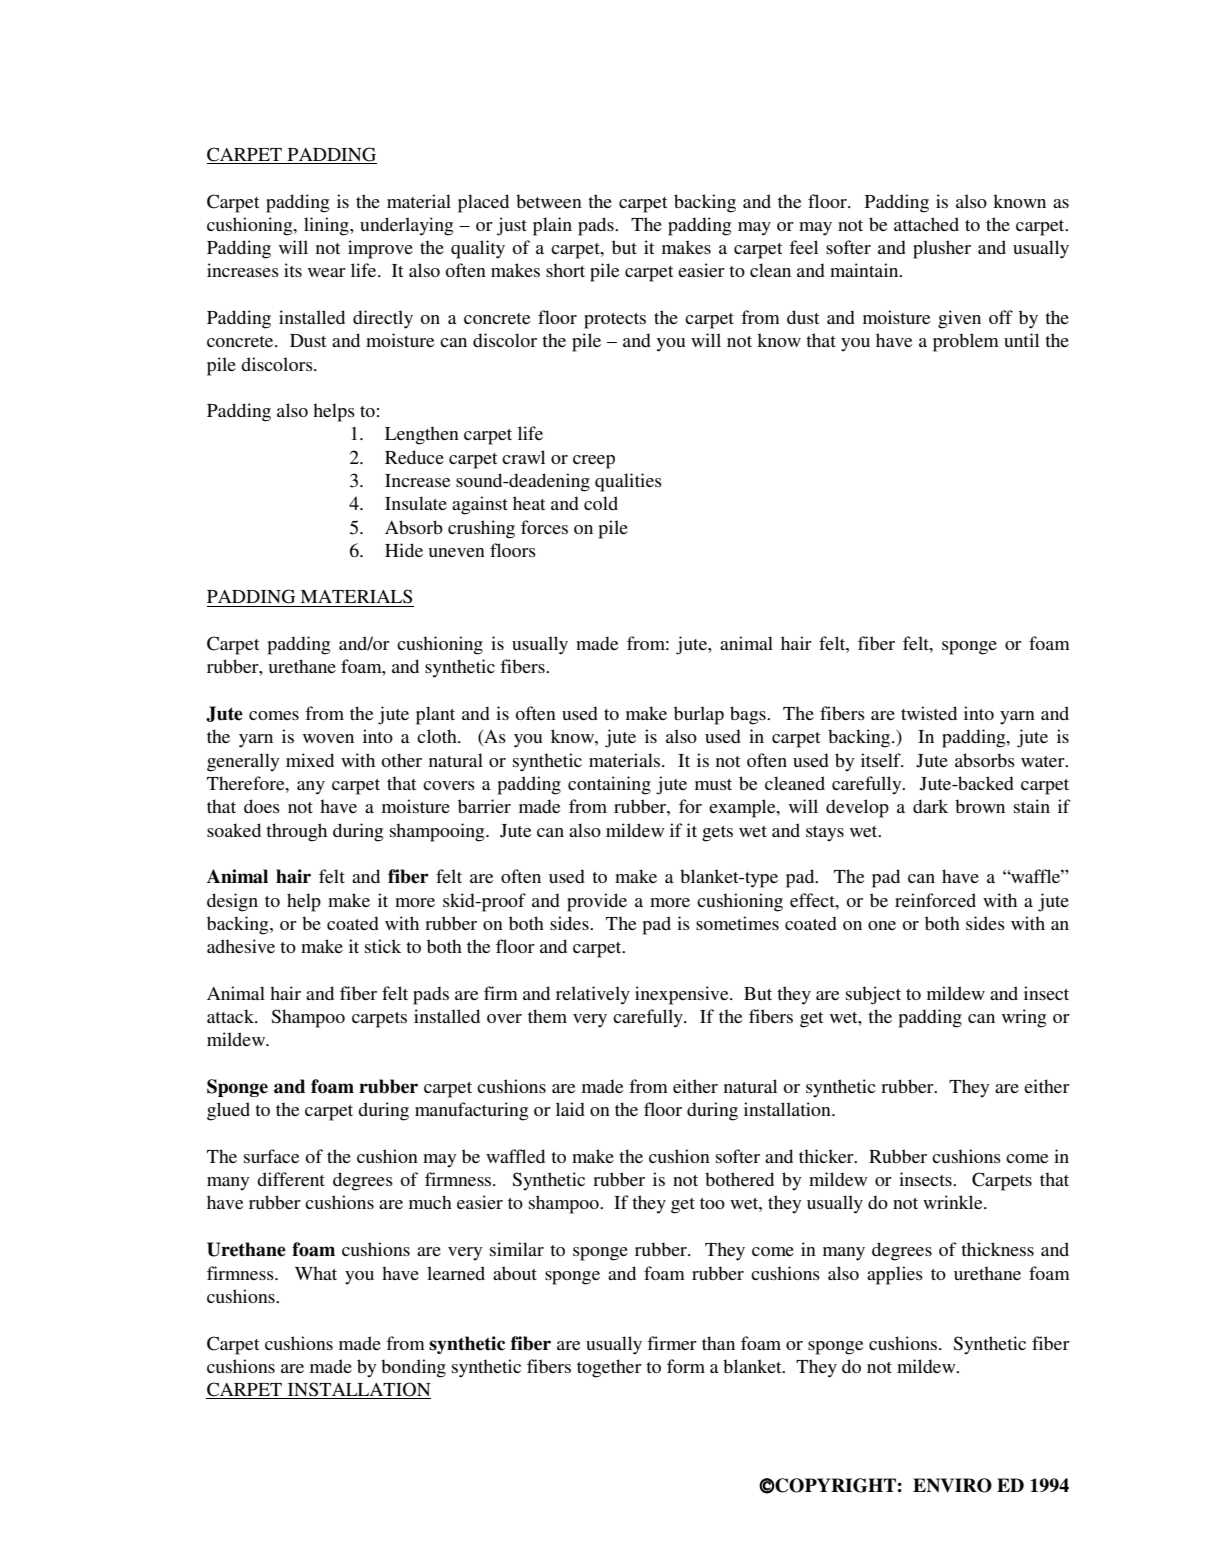 The width and height of the page is (1212, 1568). What do you see at coordinates (570, 1109) in the page?
I see `laid` at bounding box center [570, 1109].
